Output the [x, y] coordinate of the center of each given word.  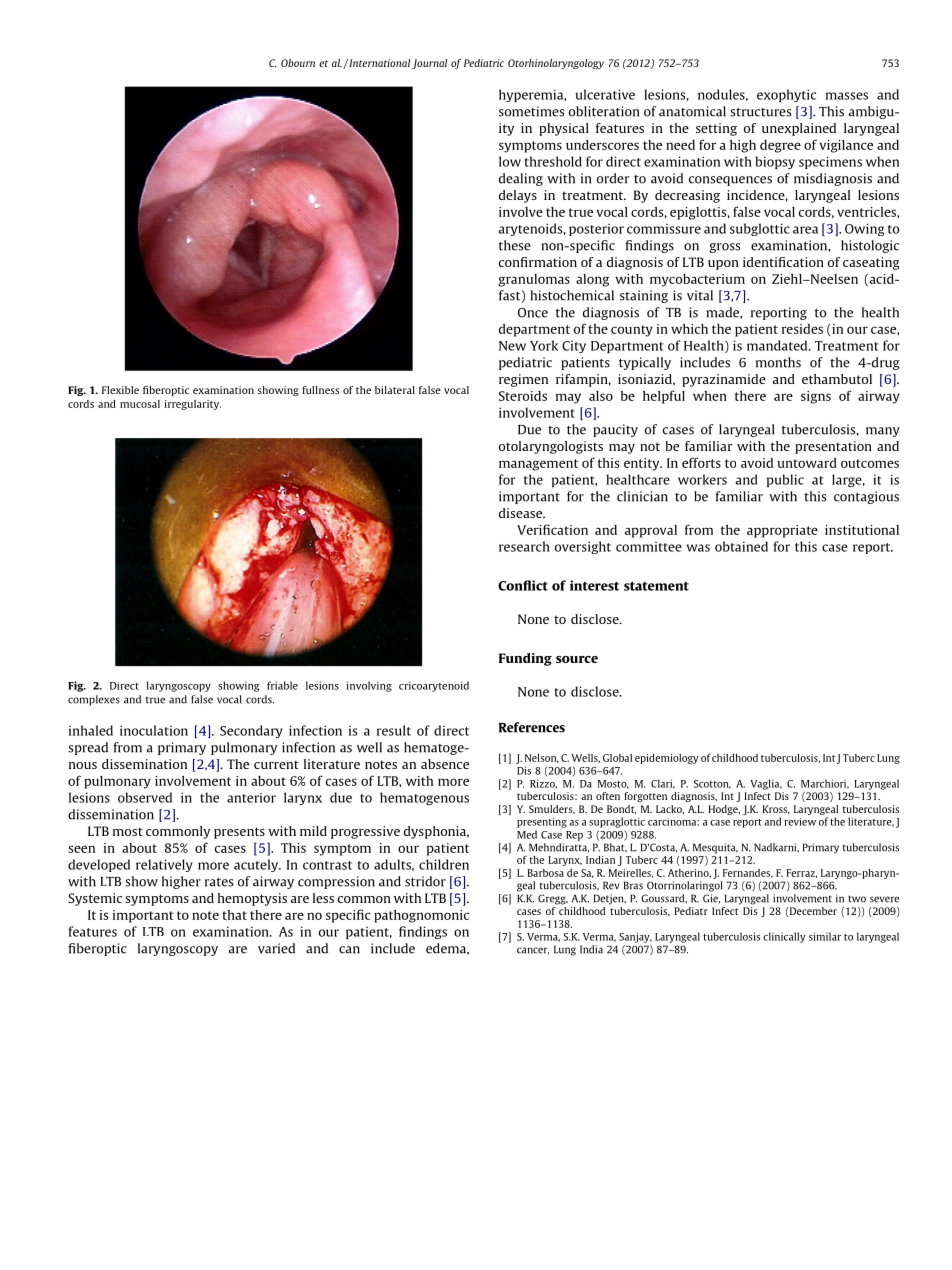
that [234, 915]
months [778, 362]
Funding [525, 659]
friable [282, 685]
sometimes [531, 111]
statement [656, 586]
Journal [429, 64]
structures [760, 112]
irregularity [192, 405]
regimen [523, 380]
